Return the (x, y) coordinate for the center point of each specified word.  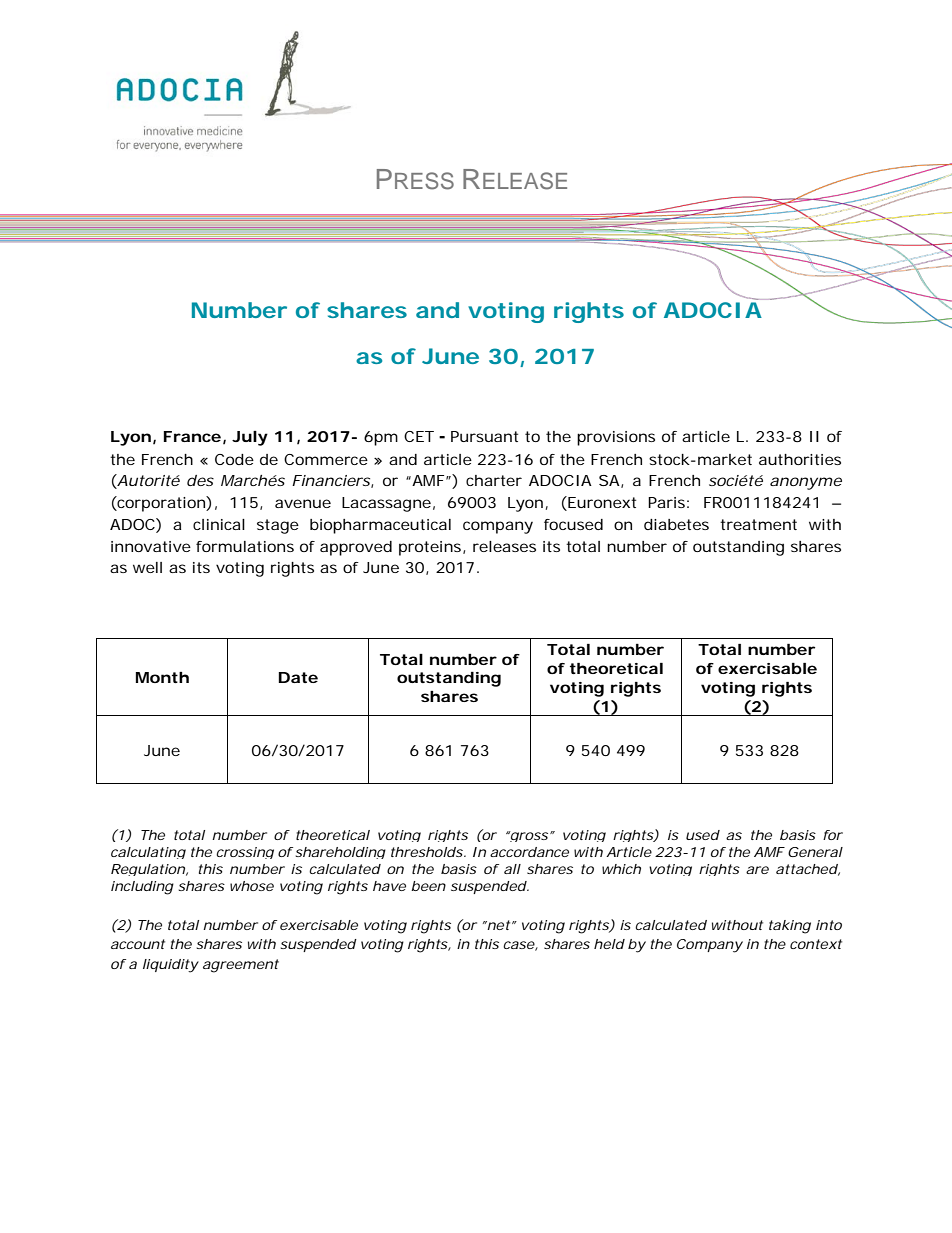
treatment (758, 524)
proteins (431, 548)
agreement (241, 966)
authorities (800, 459)
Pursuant (484, 436)
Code (234, 459)
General (815, 852)
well (147, 567)
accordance (529, 852)
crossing (245, 853)
